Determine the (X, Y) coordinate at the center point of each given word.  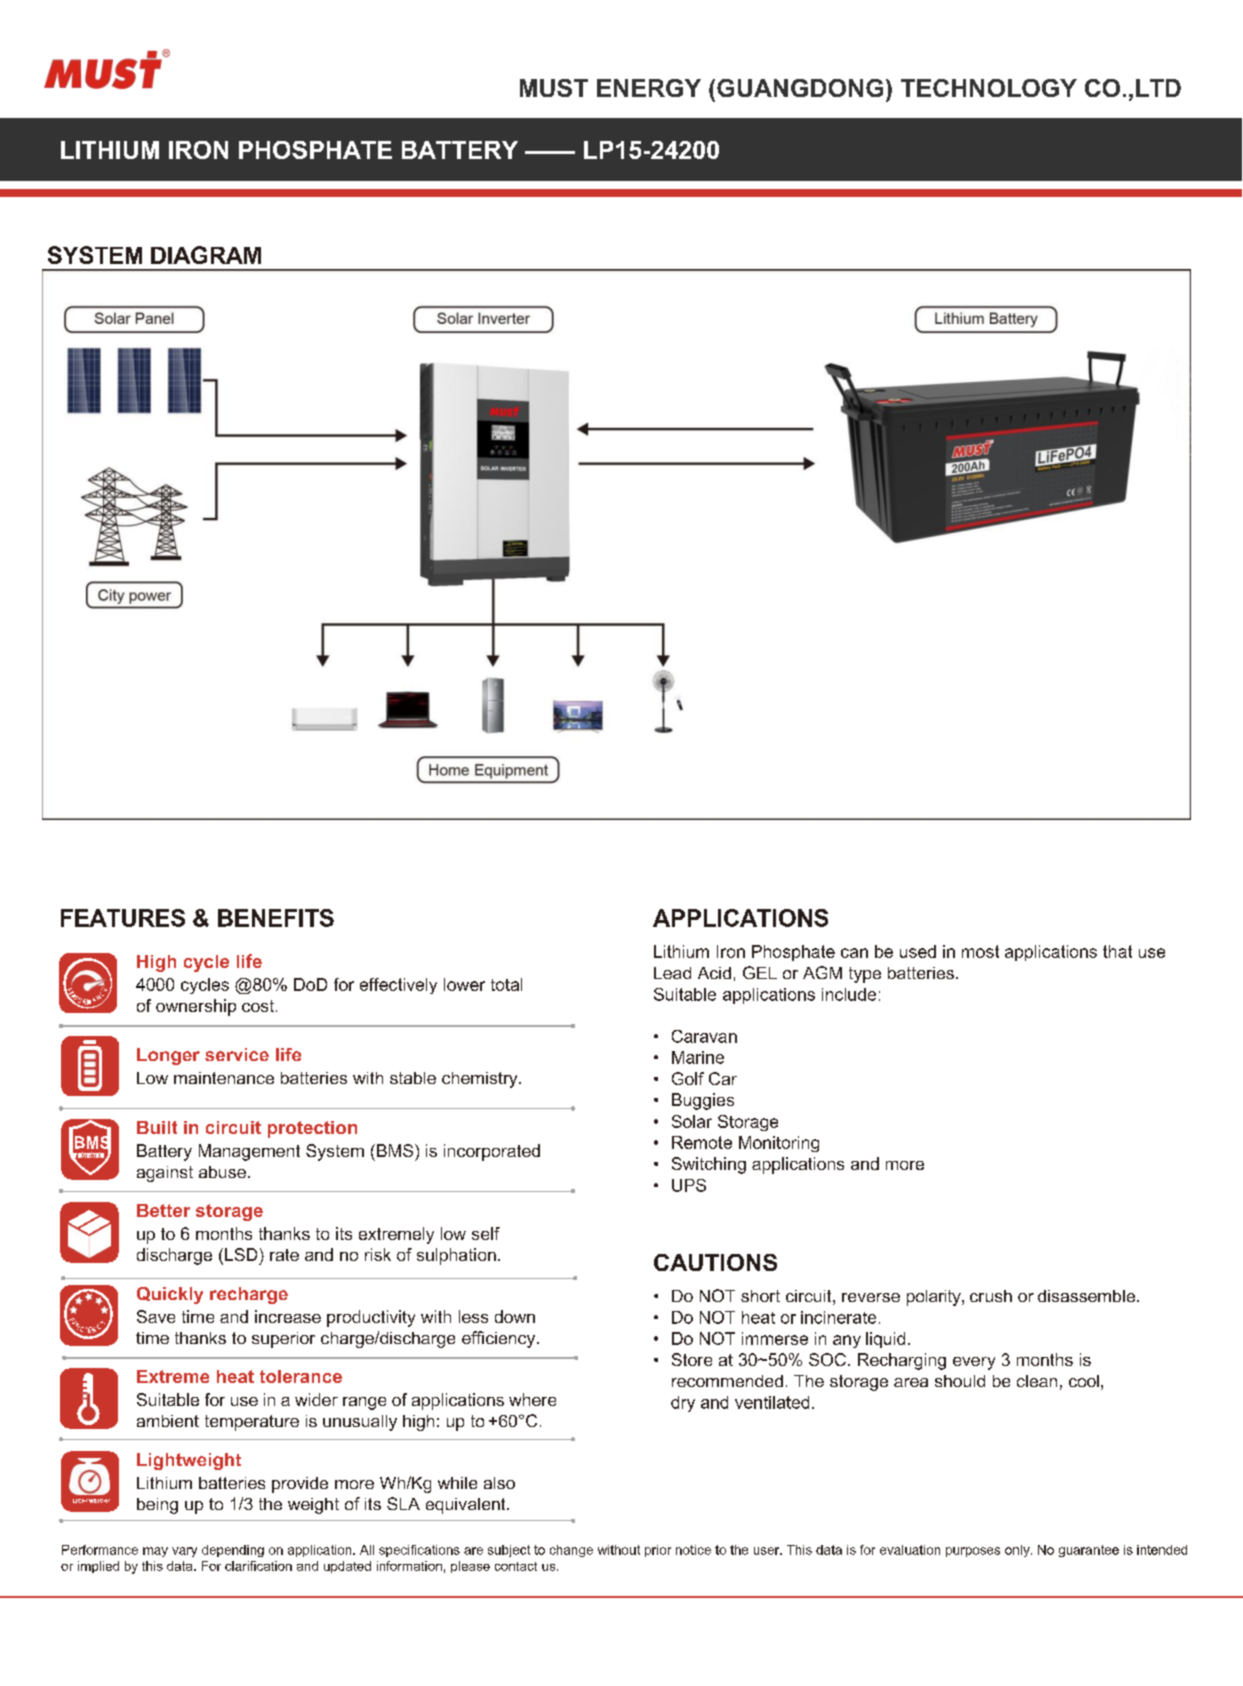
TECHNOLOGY (989, 88)
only (1018, 1551)
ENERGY (649, 88)
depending (233, 1551)
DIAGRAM (206, 255)
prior (658, 1551)
